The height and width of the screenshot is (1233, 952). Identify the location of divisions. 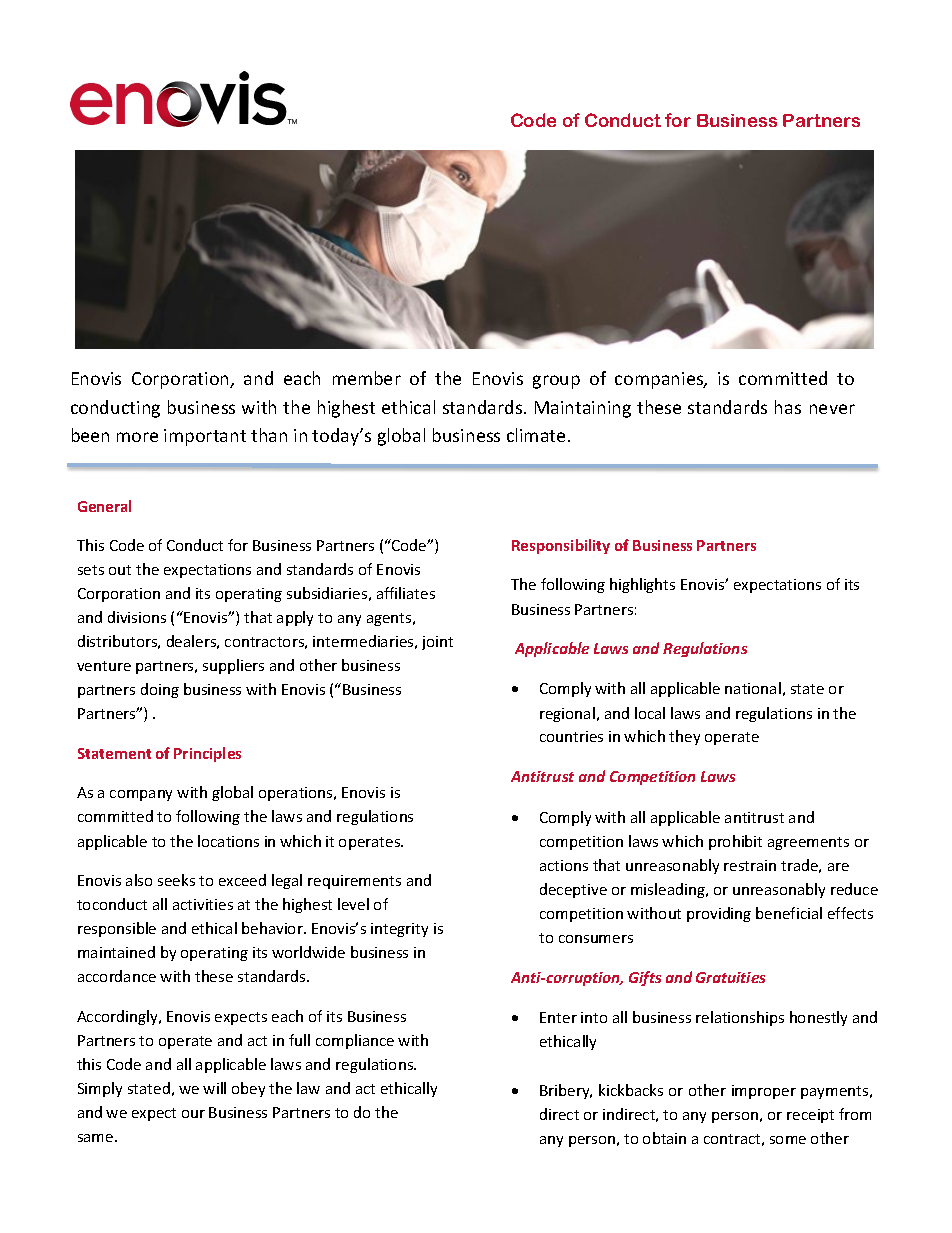
(137, 617).
